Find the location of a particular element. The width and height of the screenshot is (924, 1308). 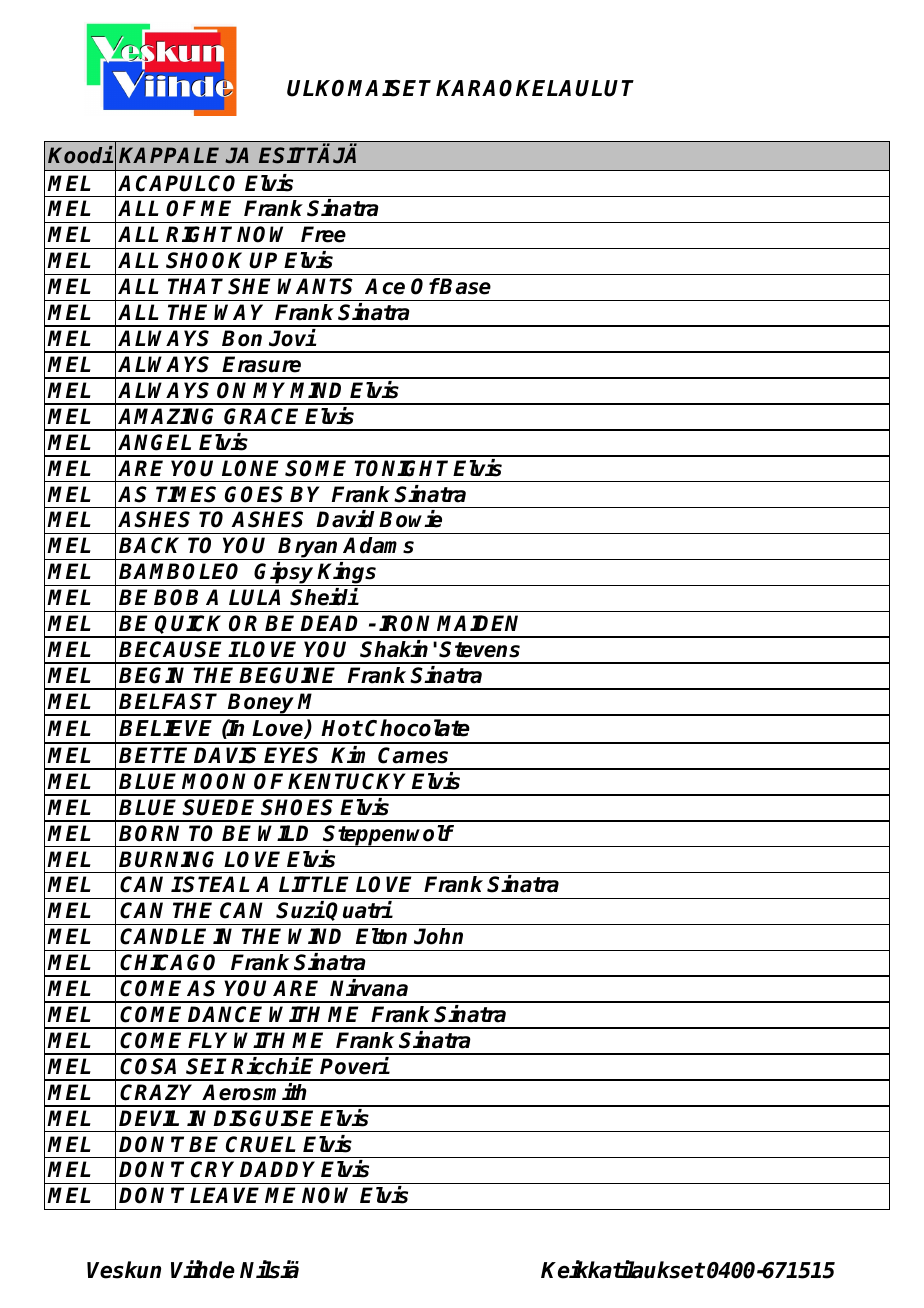

David is located at coordinates (345, 519).
